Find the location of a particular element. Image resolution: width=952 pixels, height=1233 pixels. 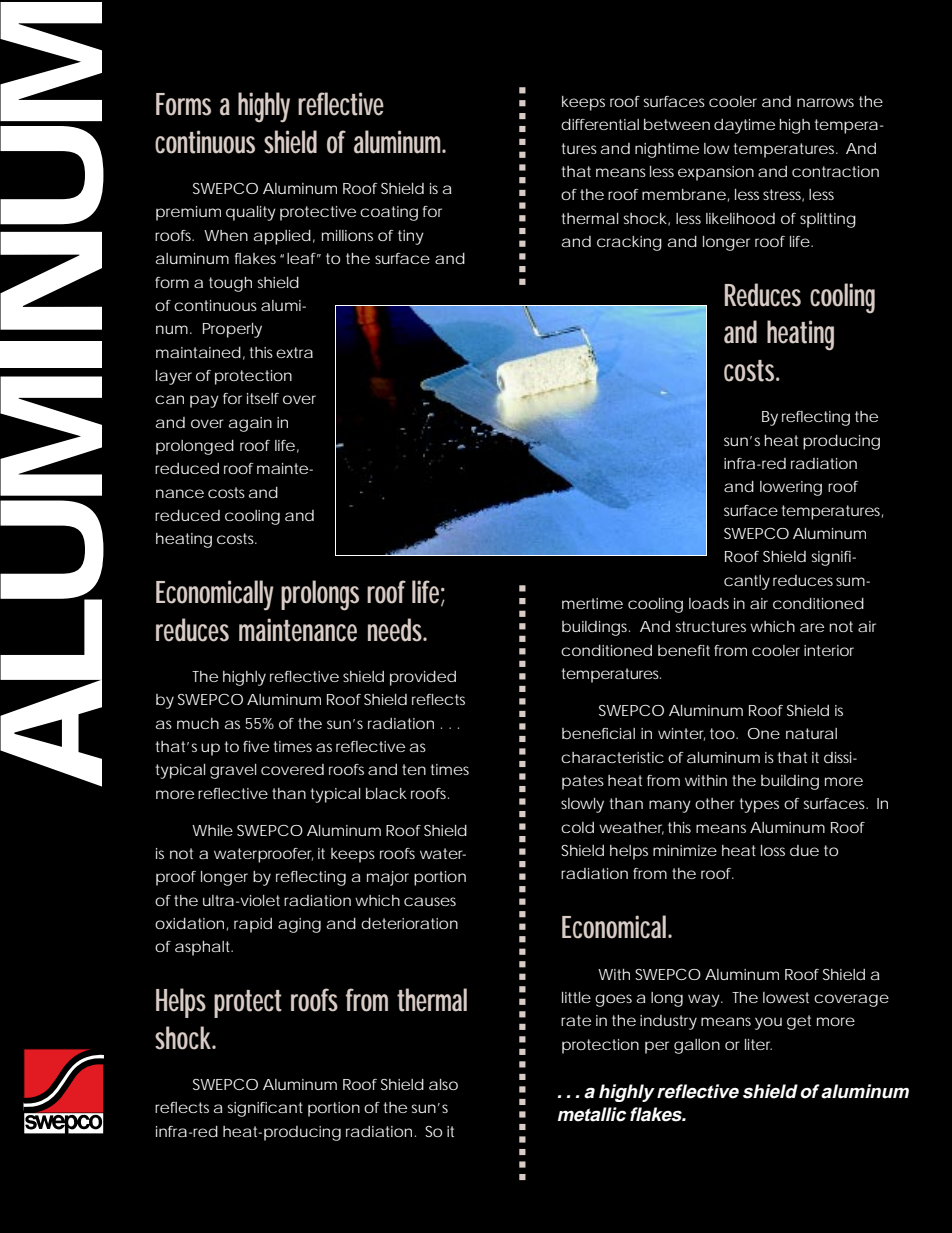

differential is located at coordinates (600, 124).
